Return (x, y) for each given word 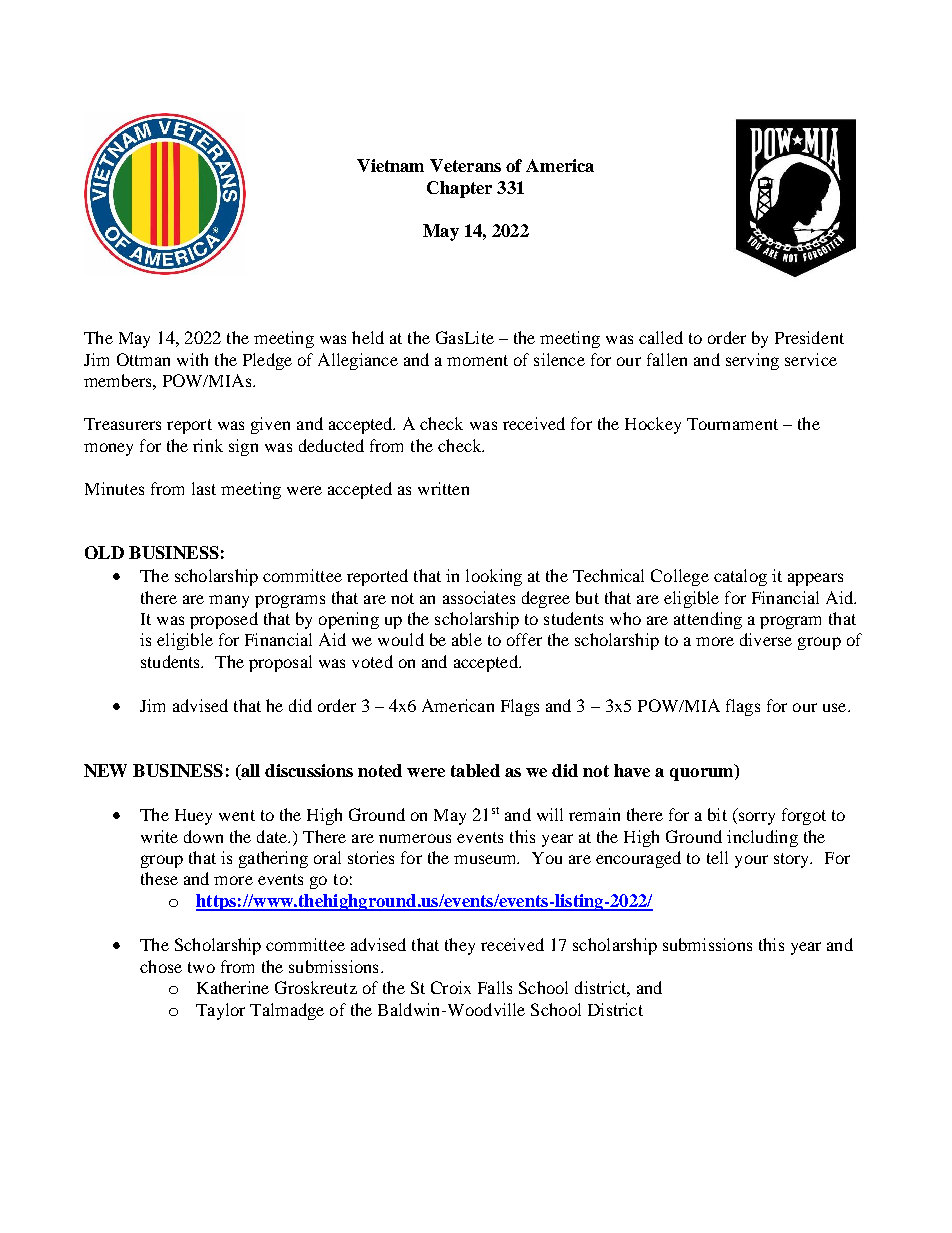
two (201, 967)
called (661, 337)
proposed (224, 620)
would (401, 639)
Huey (193, 817)
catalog (740, 577)
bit (717, 814)
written (443, 488)
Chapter (459, 189)
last (204, 488)
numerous (415, 838)
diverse (766, 639)
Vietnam (390, 165)
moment (477, 360)
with (192, 359)
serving (752, 361)
